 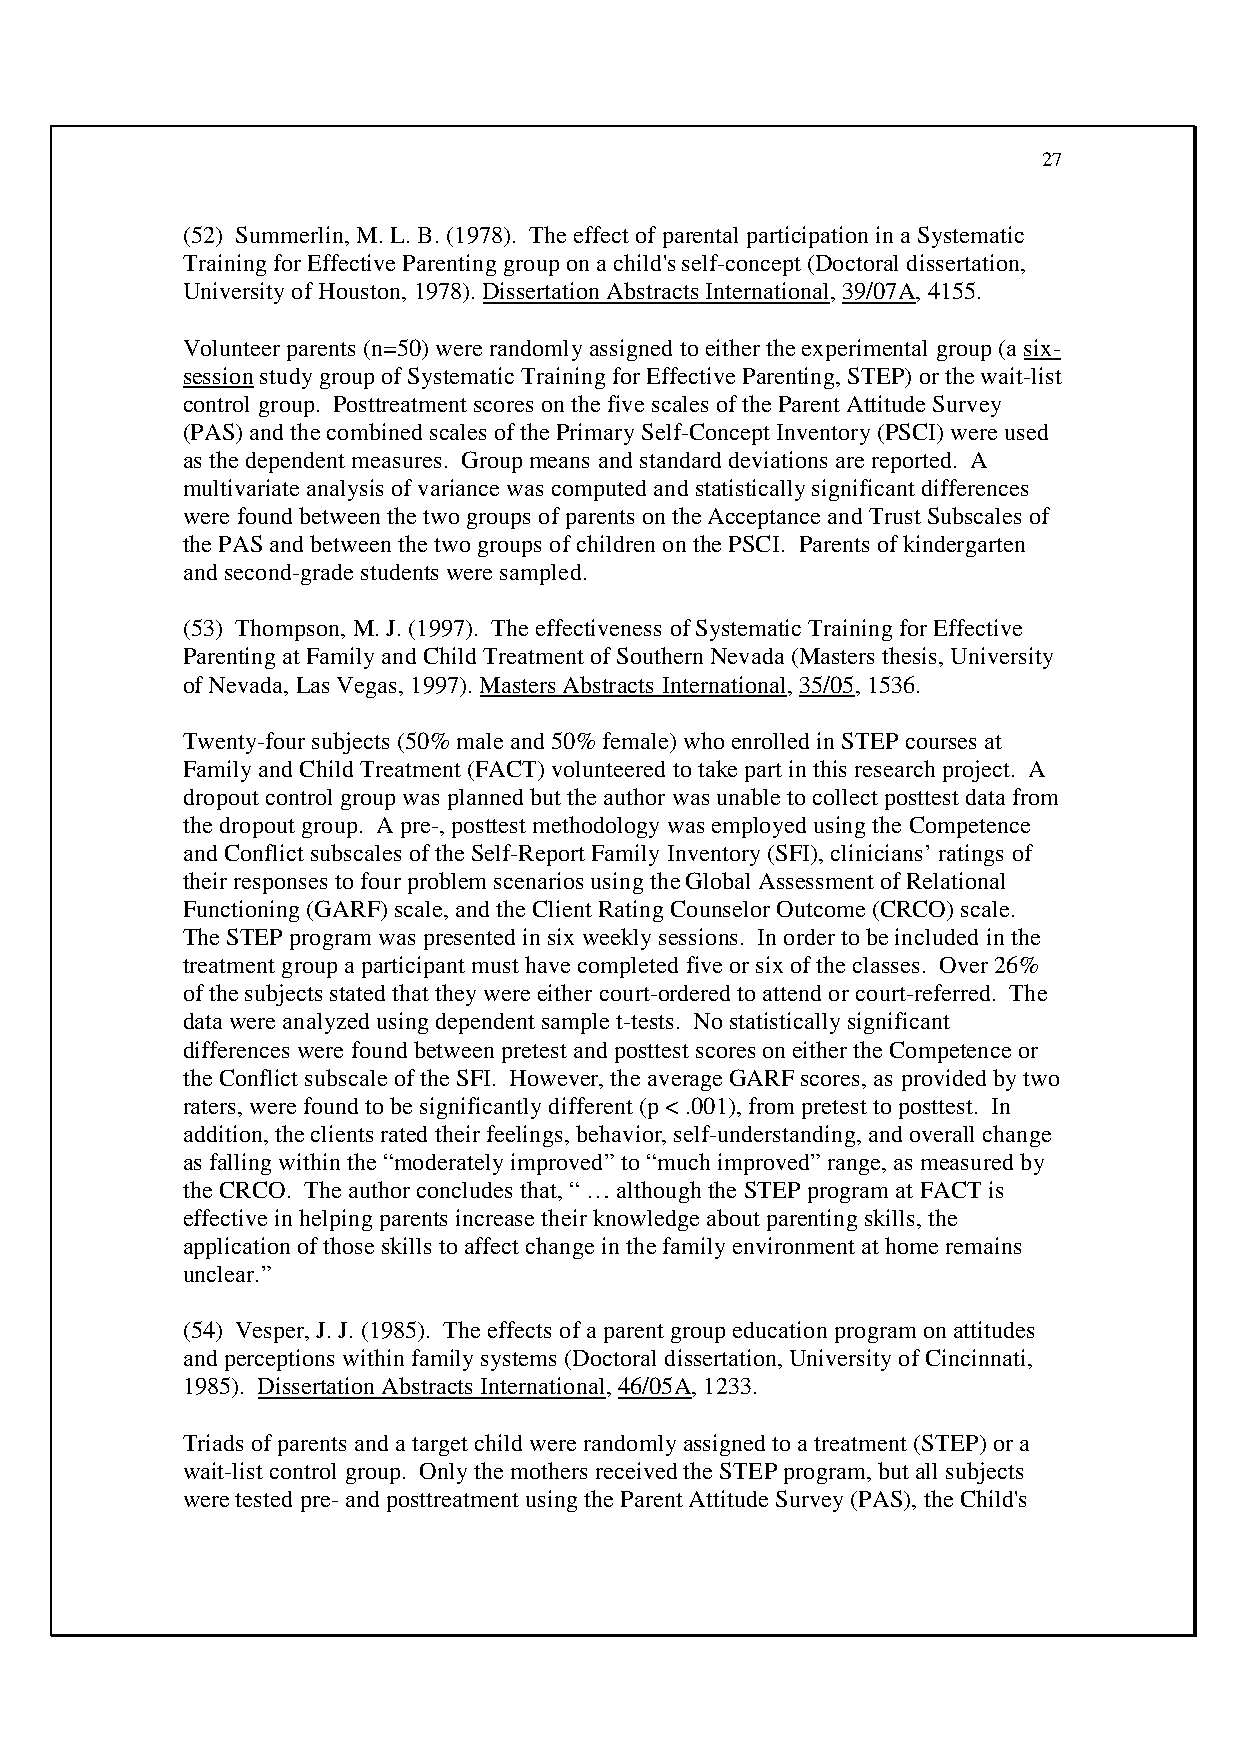 I want to click on classes, so click(x=886, y=965).
